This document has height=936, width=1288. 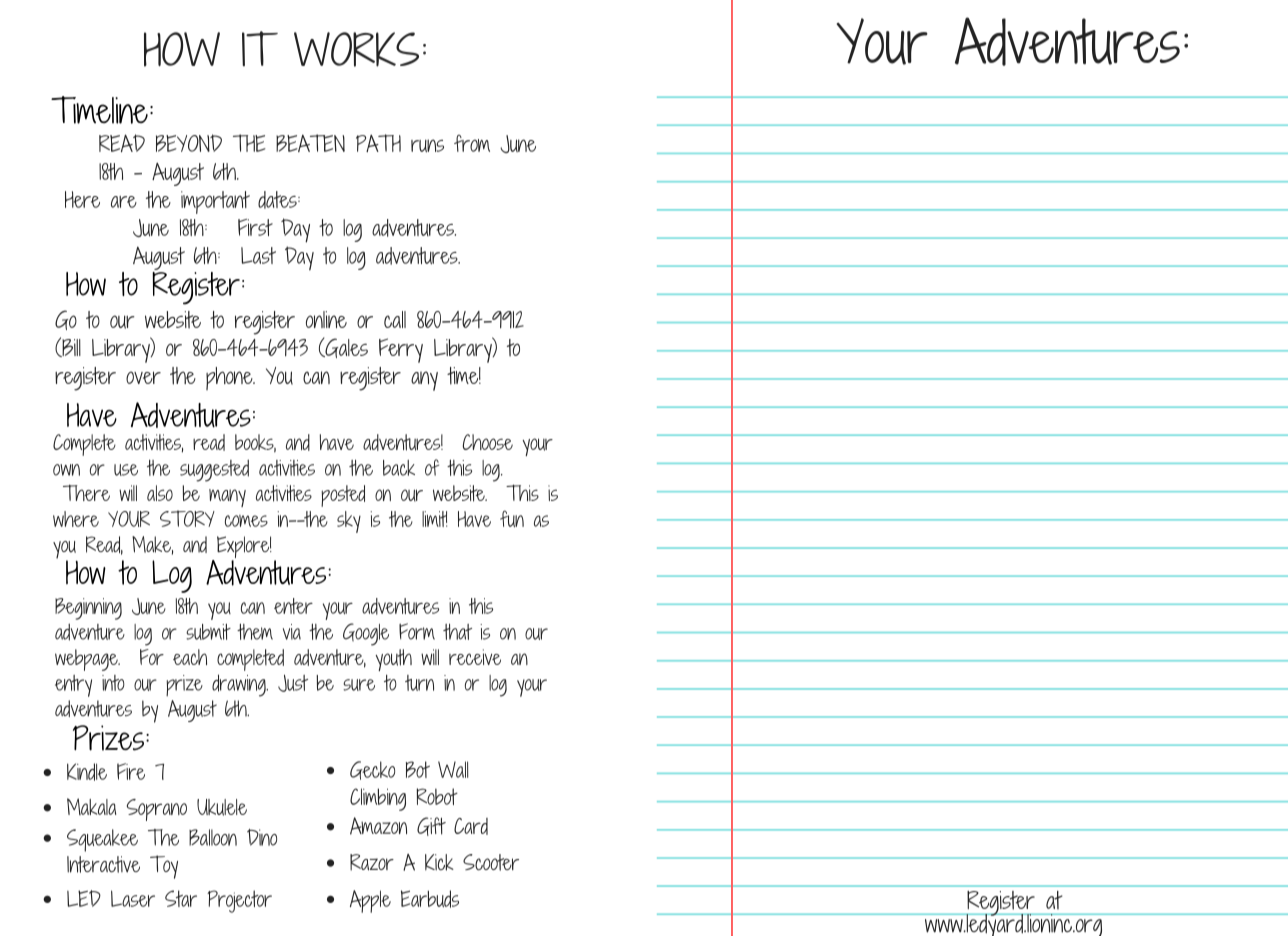 What do you see at coordinates (356, 49) in the document?
I see `WORKS` at bounding box center [356, 49].
